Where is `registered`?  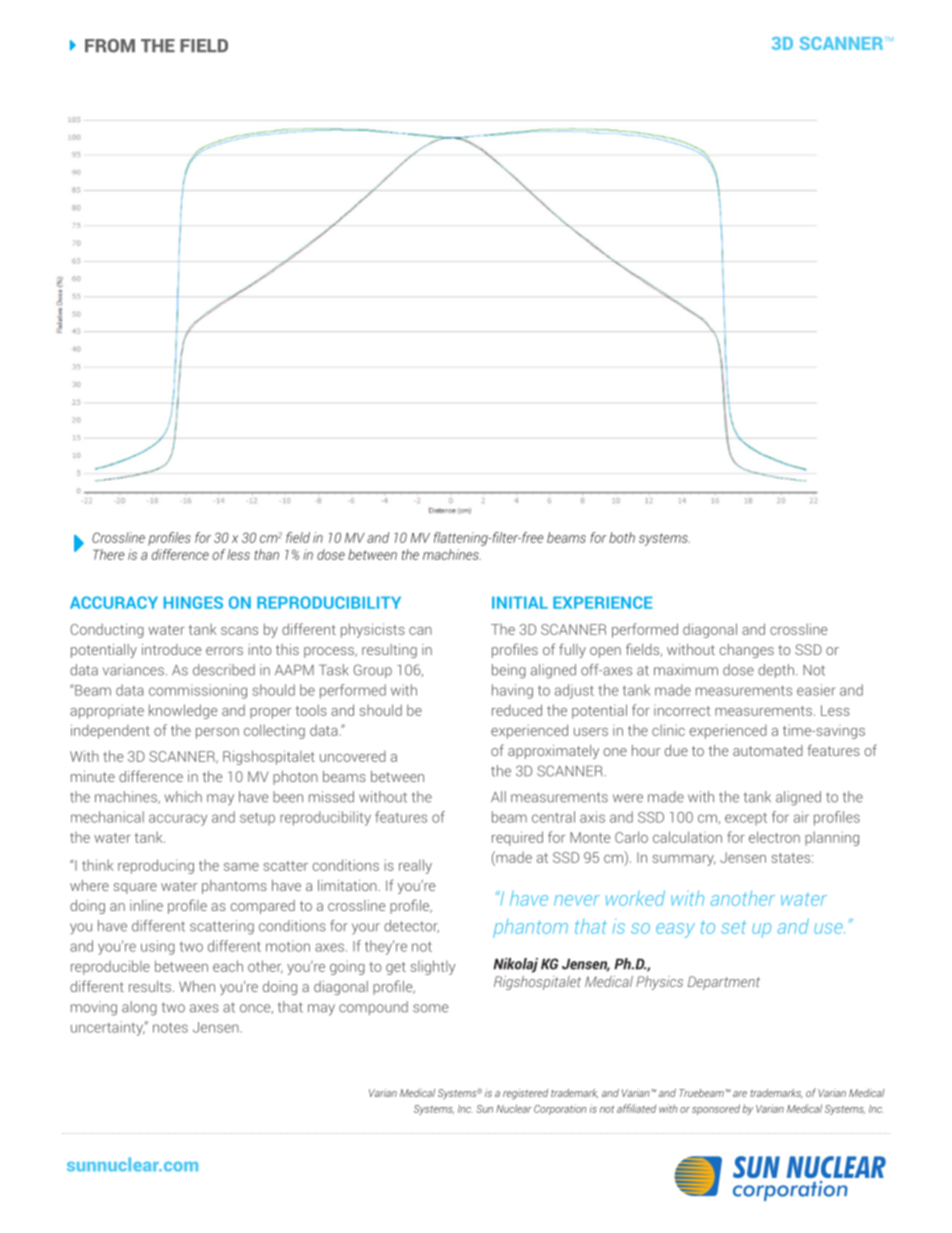 registered is located at coordinates (525, 1094).
